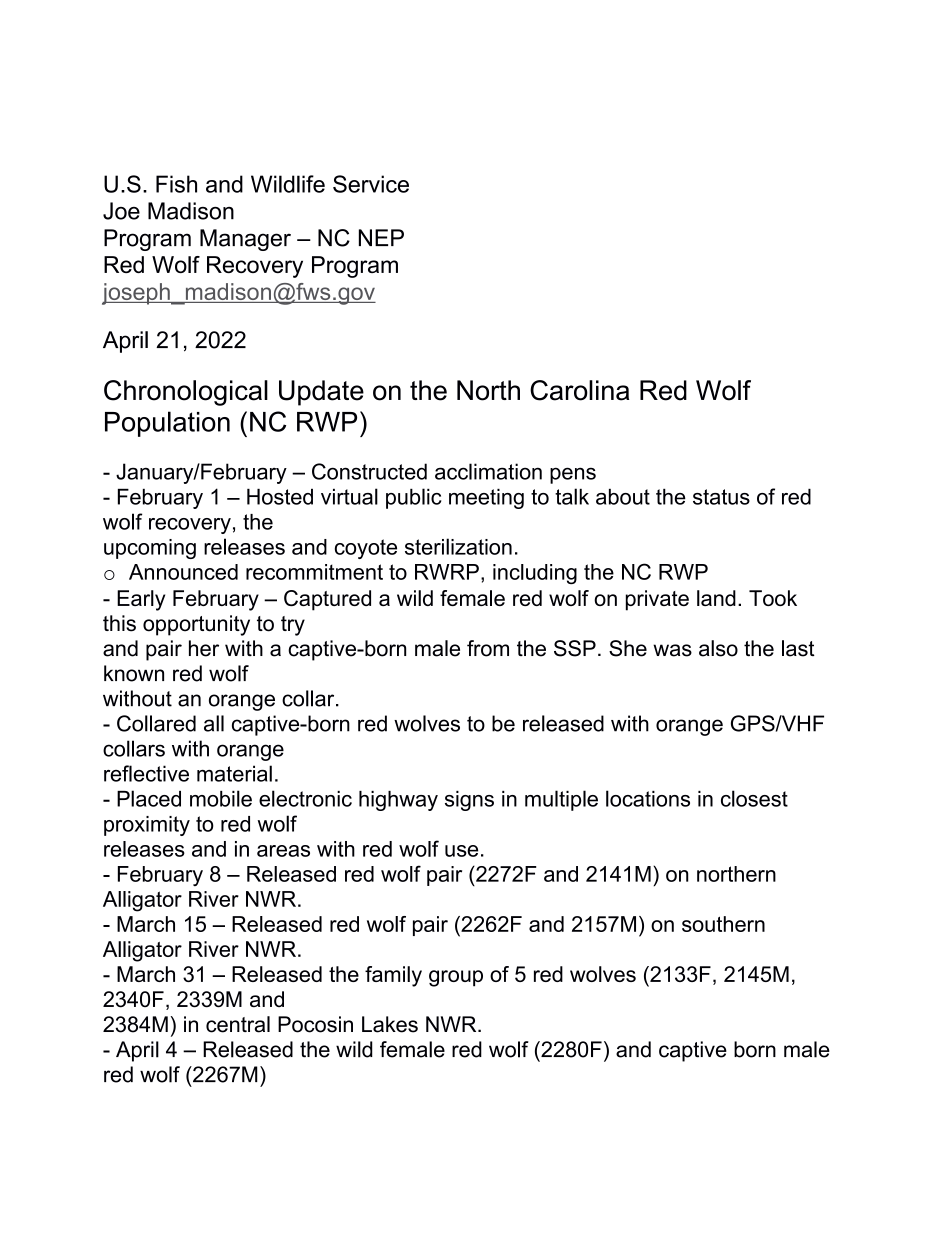  I want to click on status, so click(721, 497).
